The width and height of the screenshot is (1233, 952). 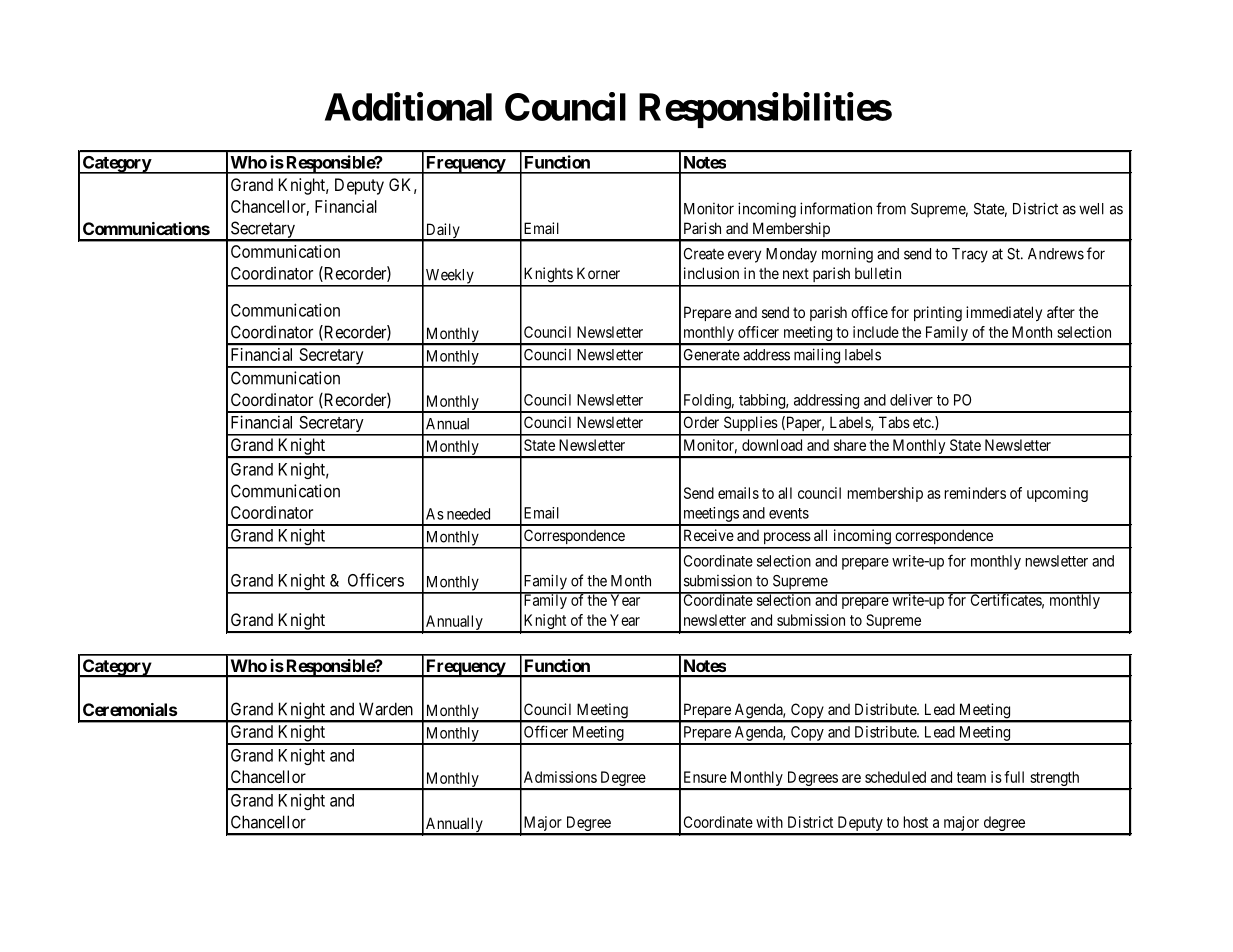 I want to click on needed, so click(x=468, y=514).
